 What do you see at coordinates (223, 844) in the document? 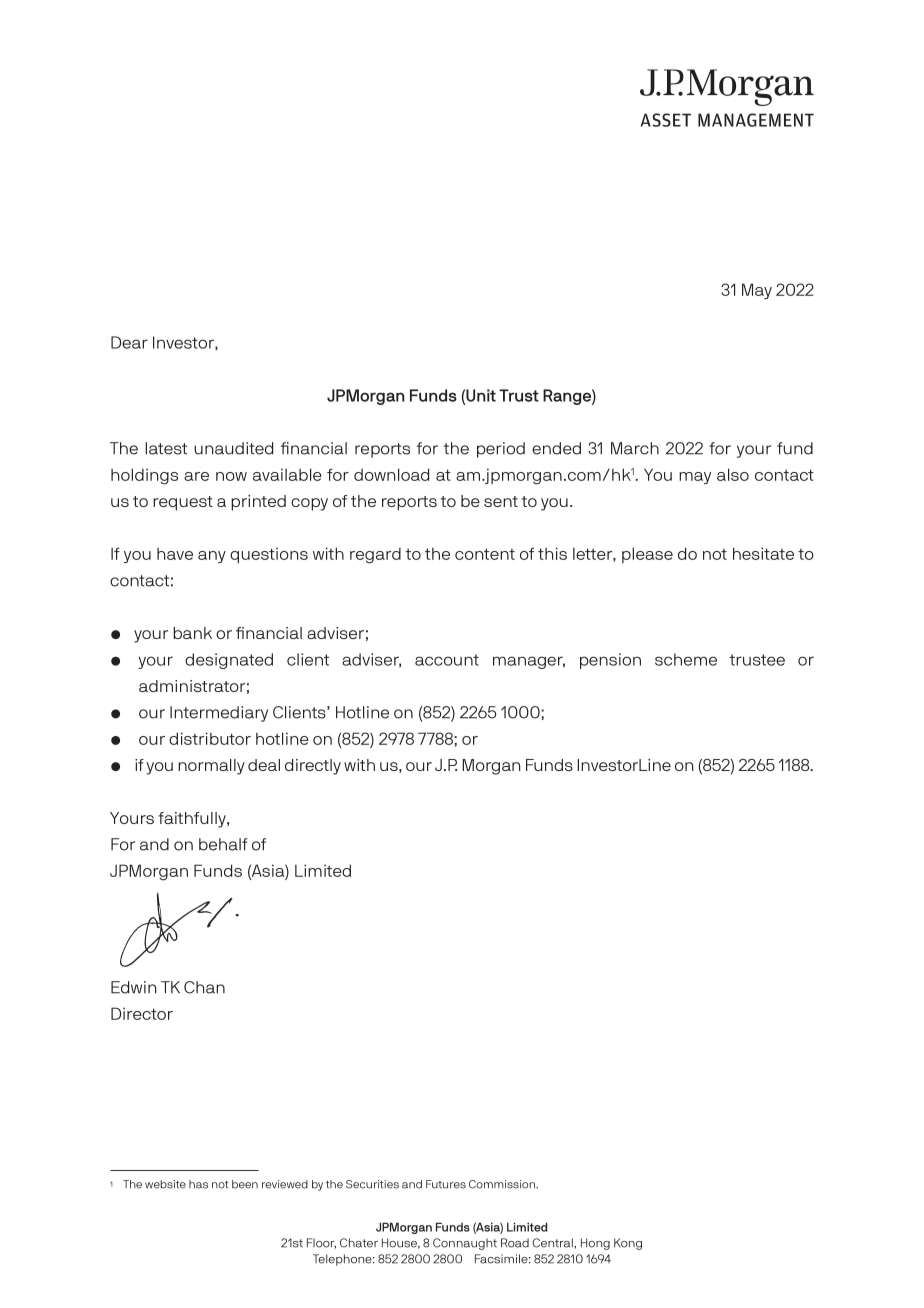
I see `behalf` at bounding box center [223, 844].
